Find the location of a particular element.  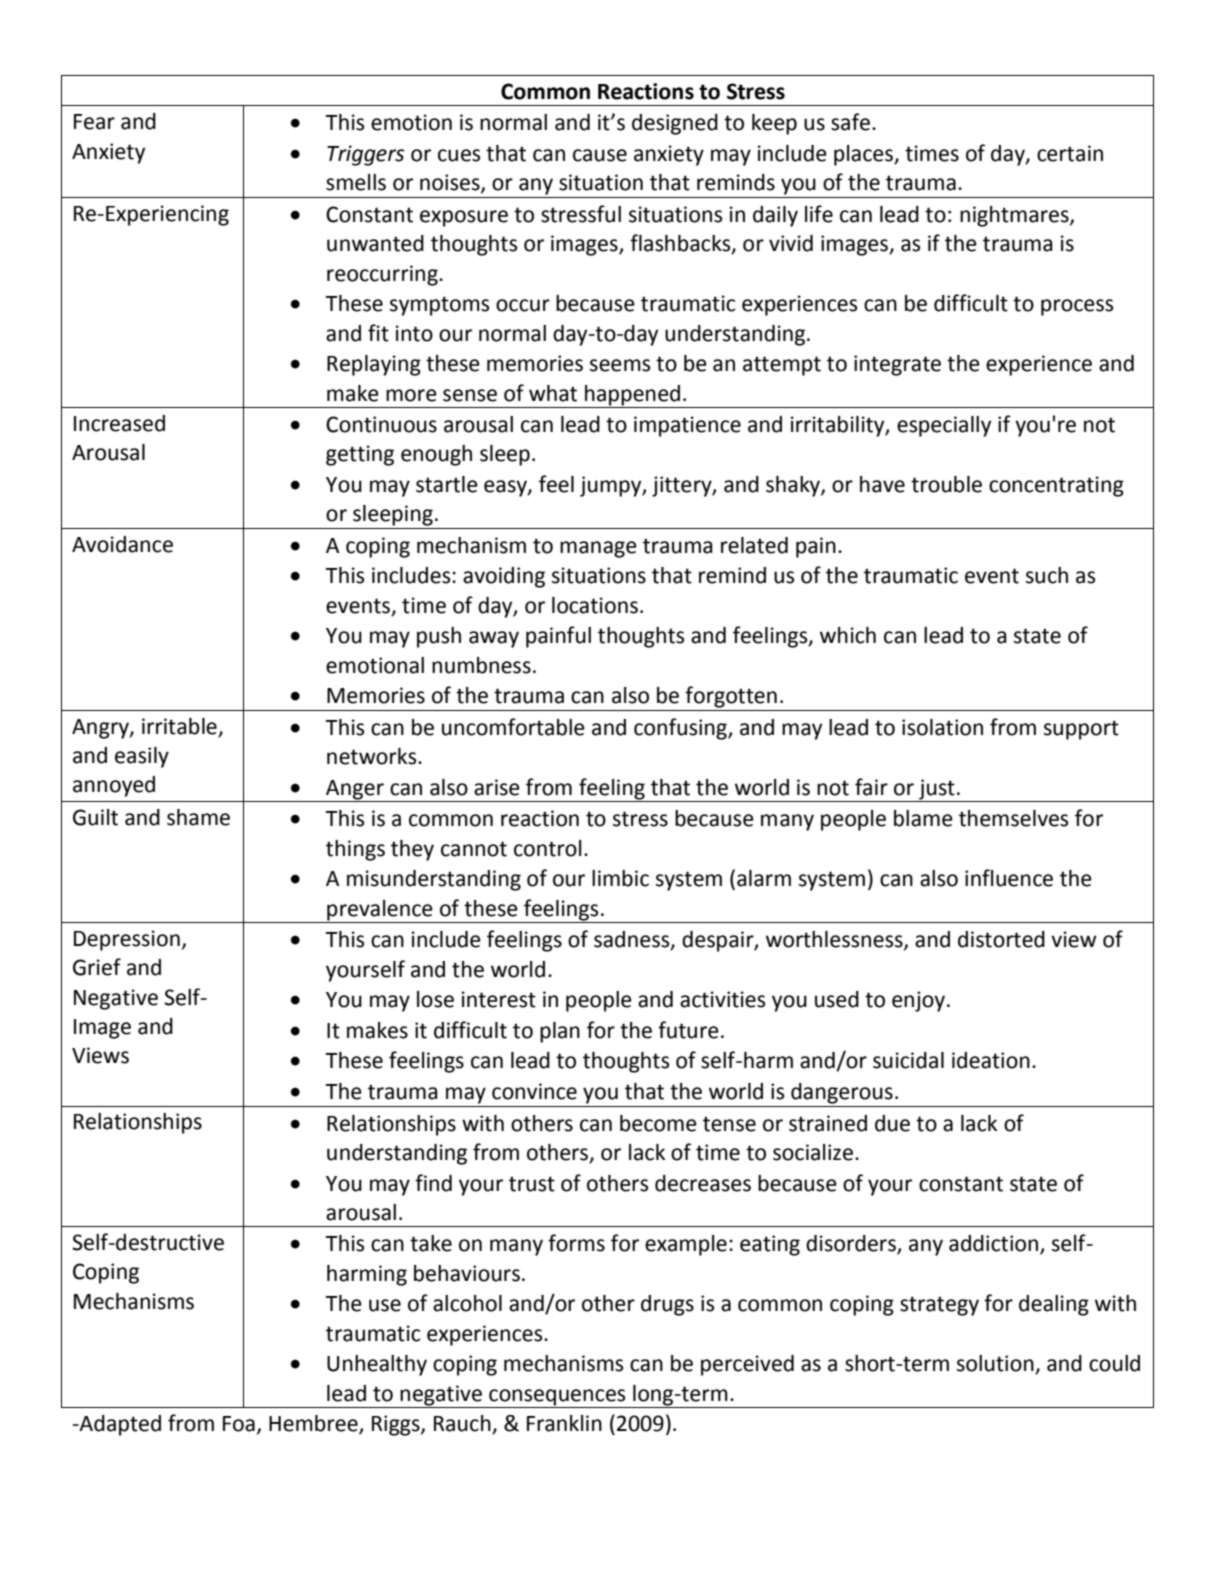

Increased is located at coordinates (119, 423).
